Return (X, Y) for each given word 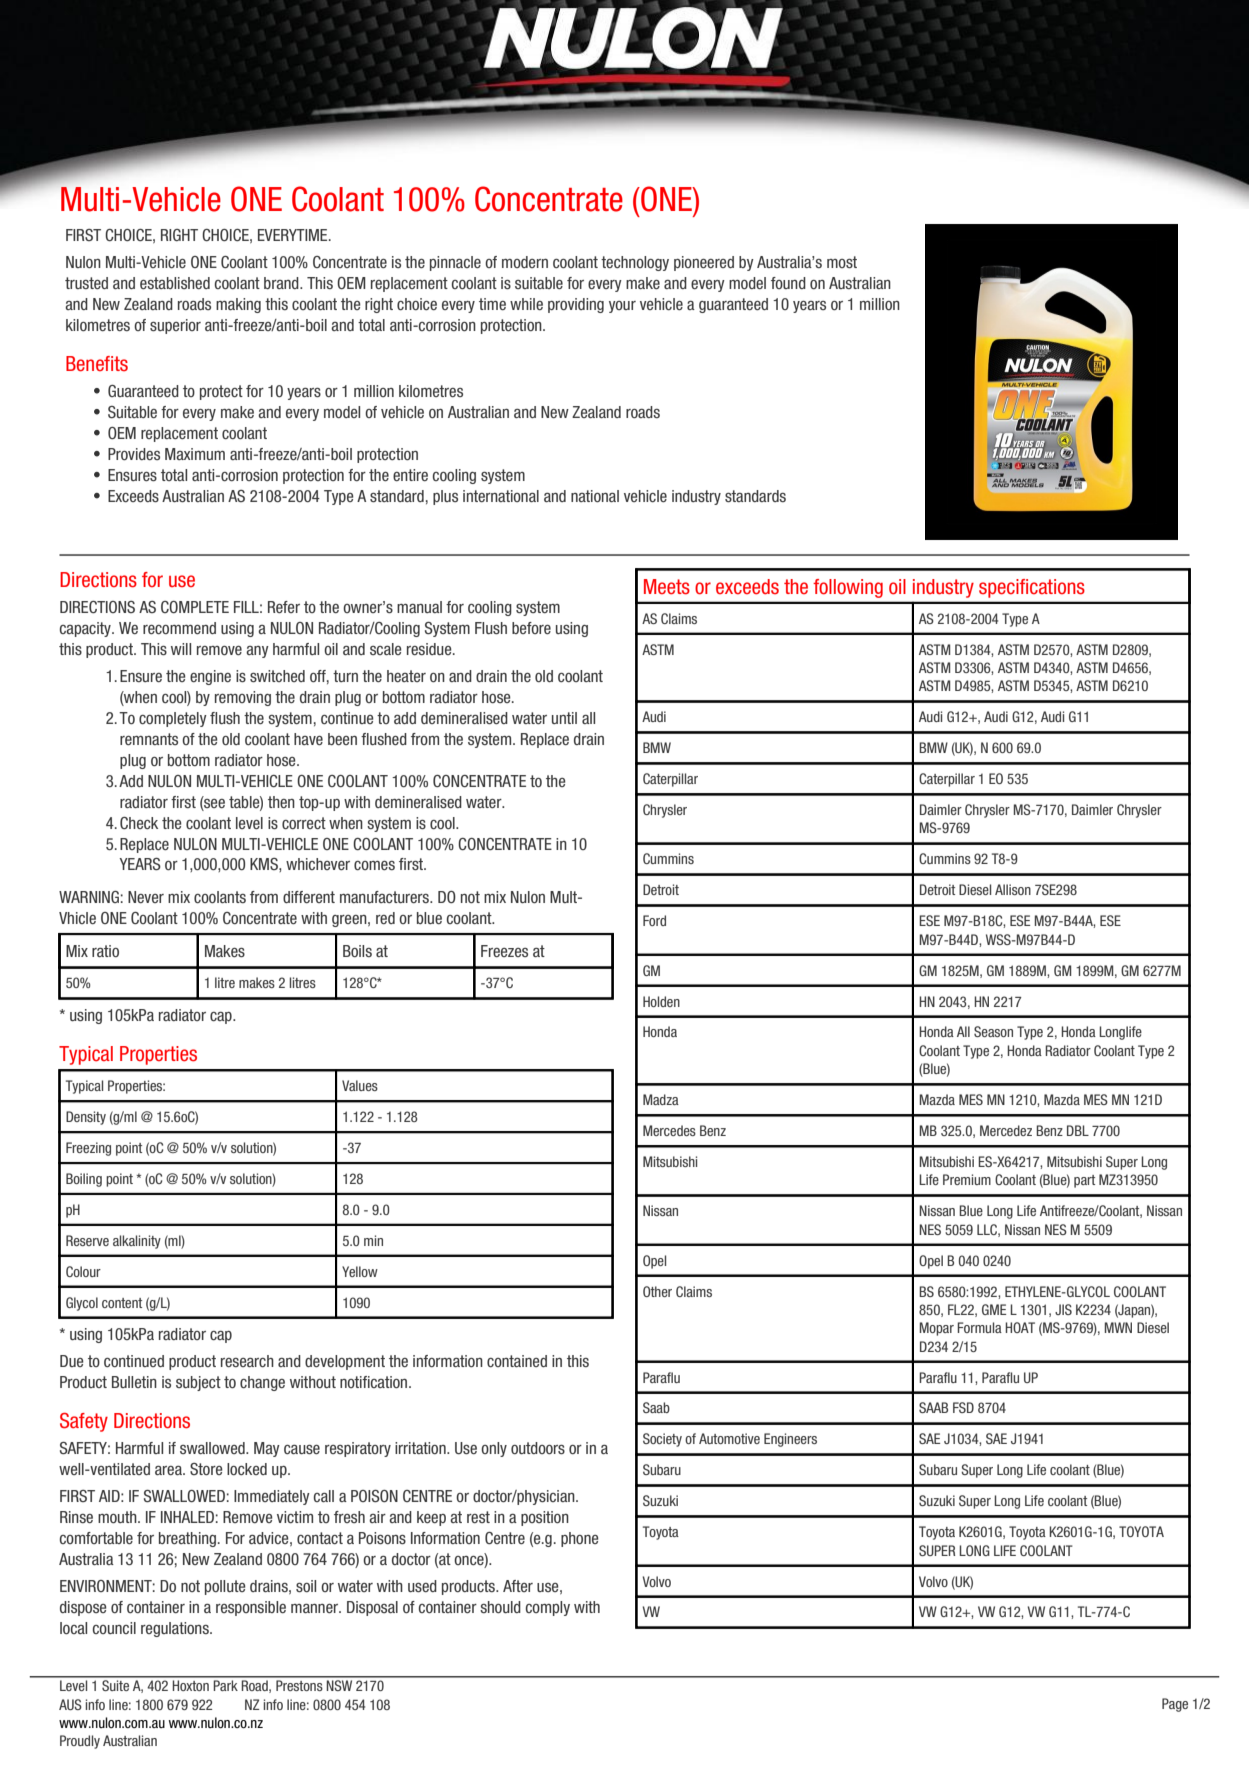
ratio (105, 951)
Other (657, 1291)
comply (548, 1608)
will (181, 649)
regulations (176, 1629)
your (622, 307)
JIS (1063, 1309)
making (238, 305)
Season (993, 1031)
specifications (1032, 588)
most (842, 262)
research (247, 1361)
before (531, 628)
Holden (661, 1001)
